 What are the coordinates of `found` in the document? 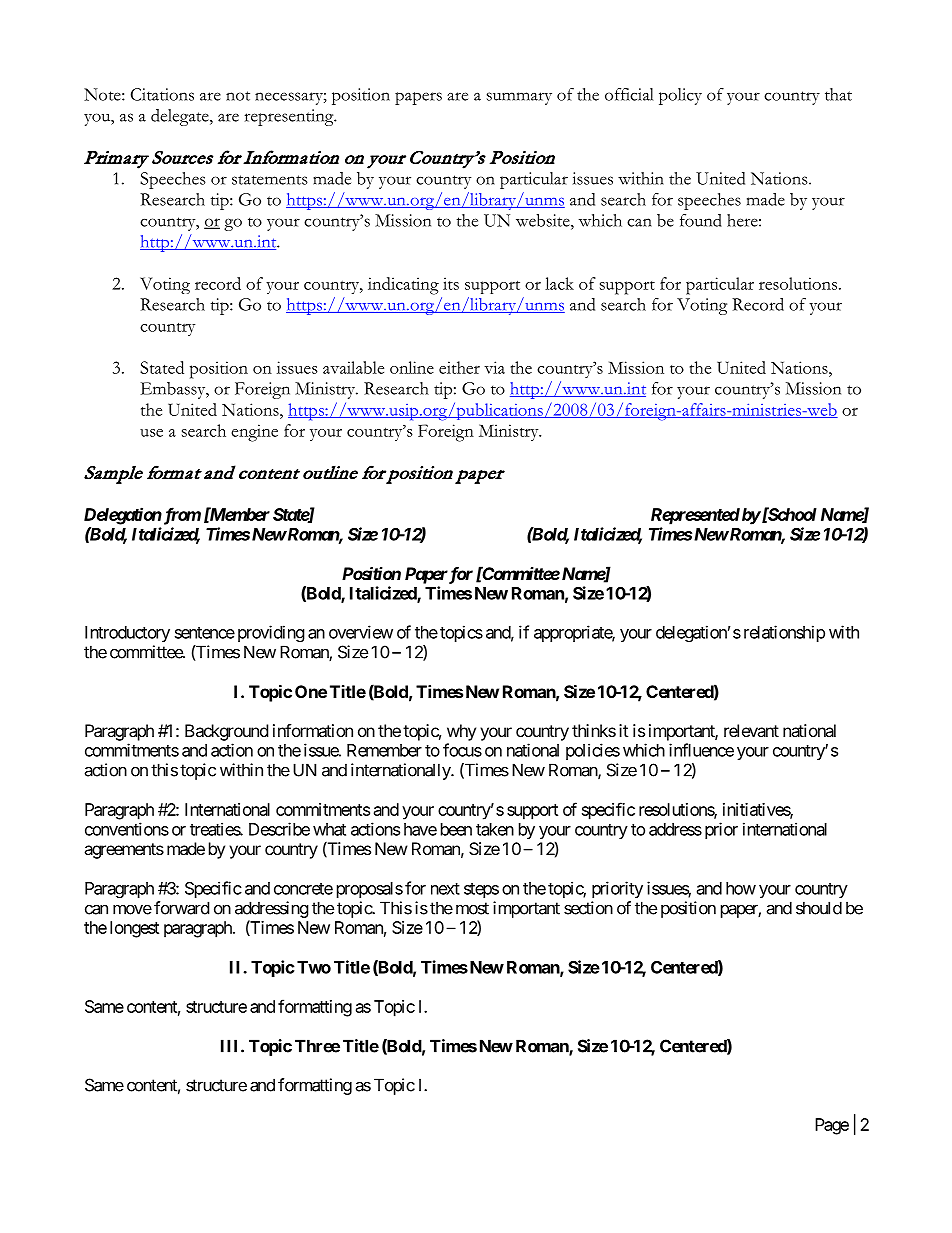 It's located at (701, 220).
